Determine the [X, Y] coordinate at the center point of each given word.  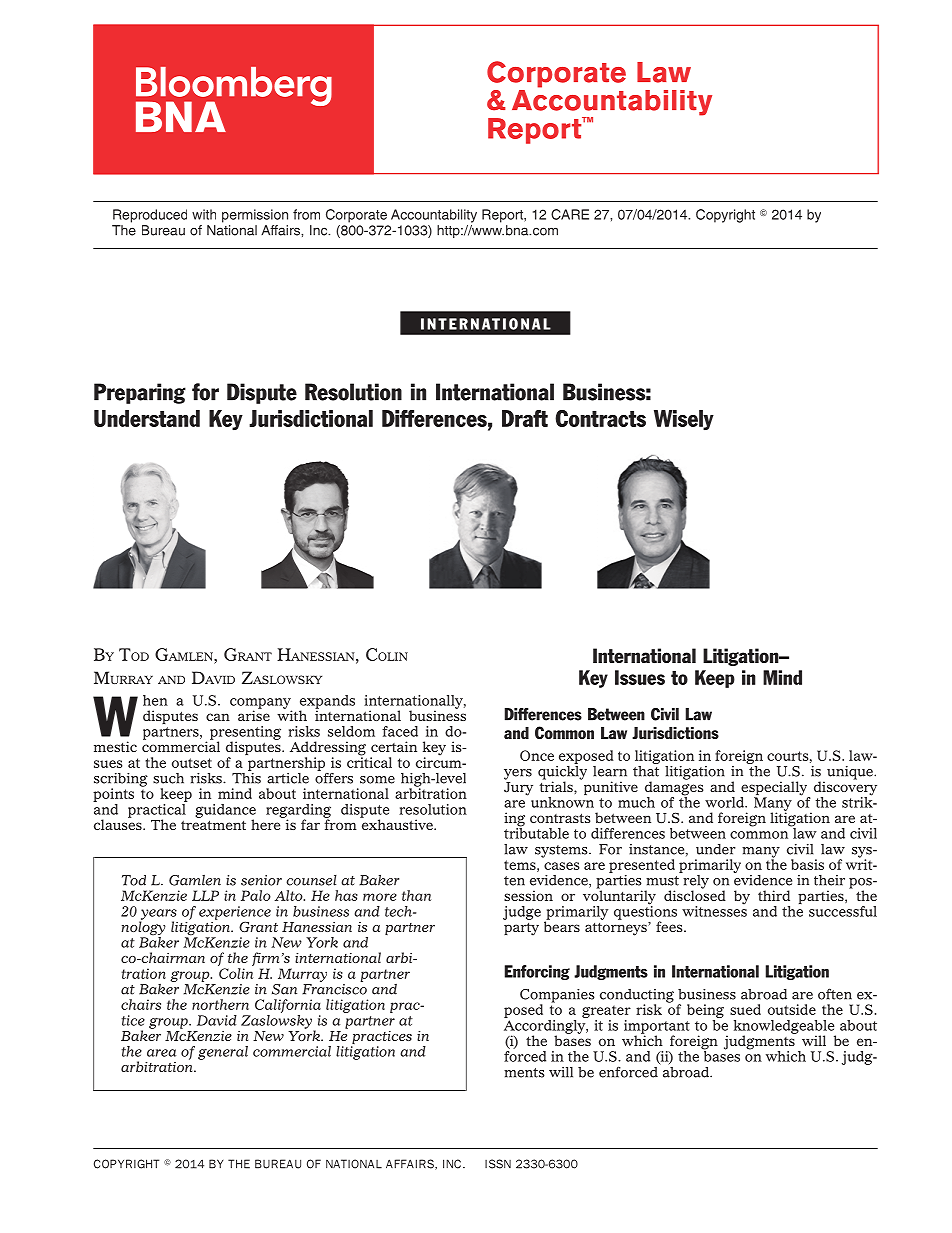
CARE [570, 214]
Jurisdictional [311, 418]
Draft [525, 418]
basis [807, 864]
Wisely [684, 420]
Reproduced [150, 216]
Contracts [600, 418]
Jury [518, 787]
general [223, 1053]
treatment [213, 825]
